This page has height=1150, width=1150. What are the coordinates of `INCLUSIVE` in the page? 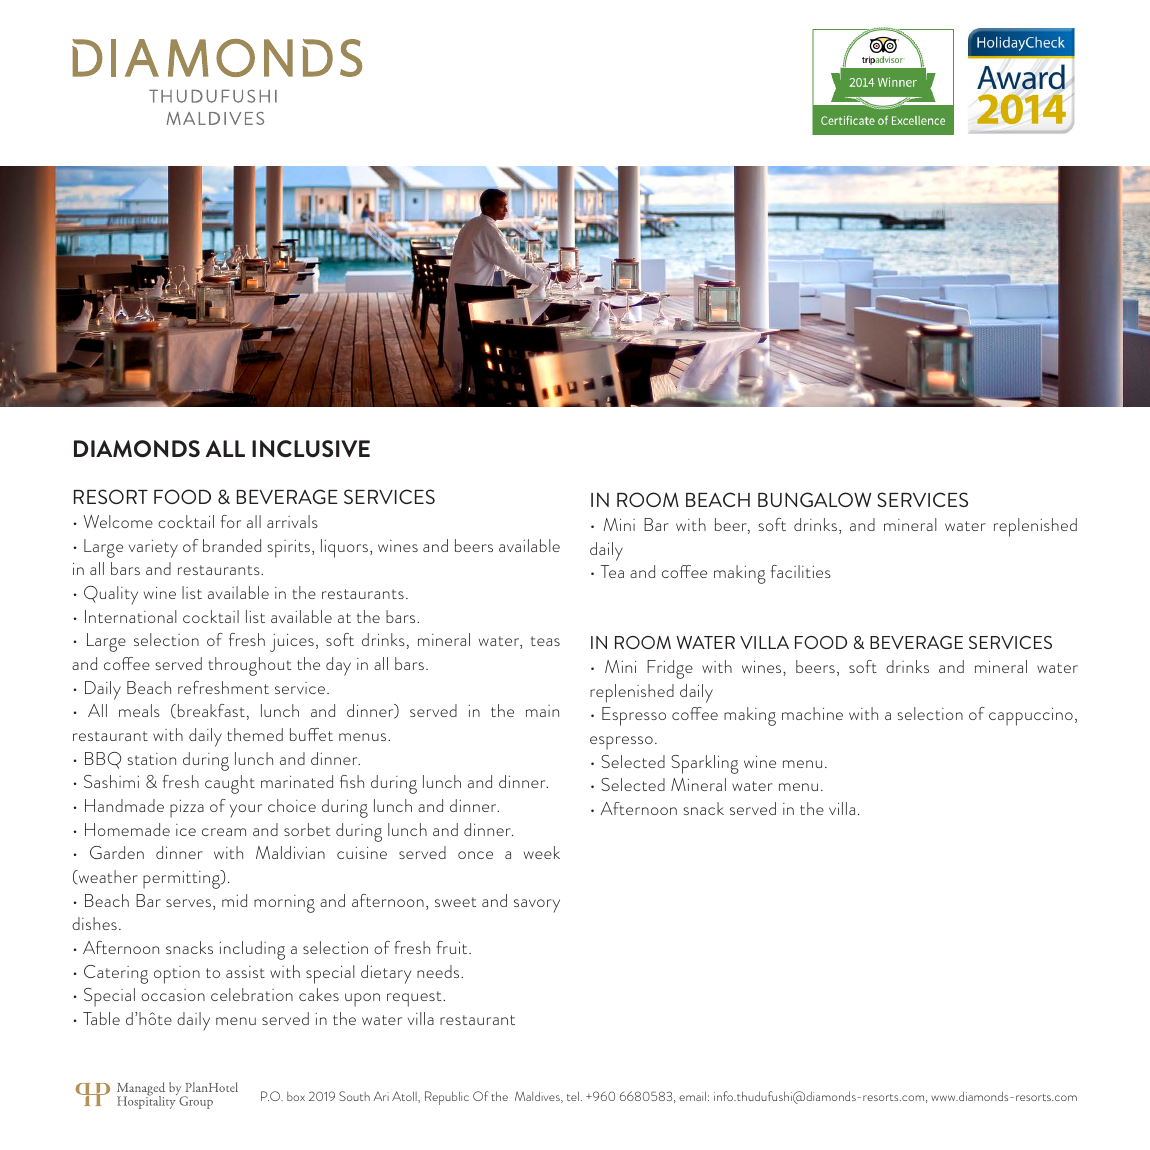 It's located at (311, 448).
